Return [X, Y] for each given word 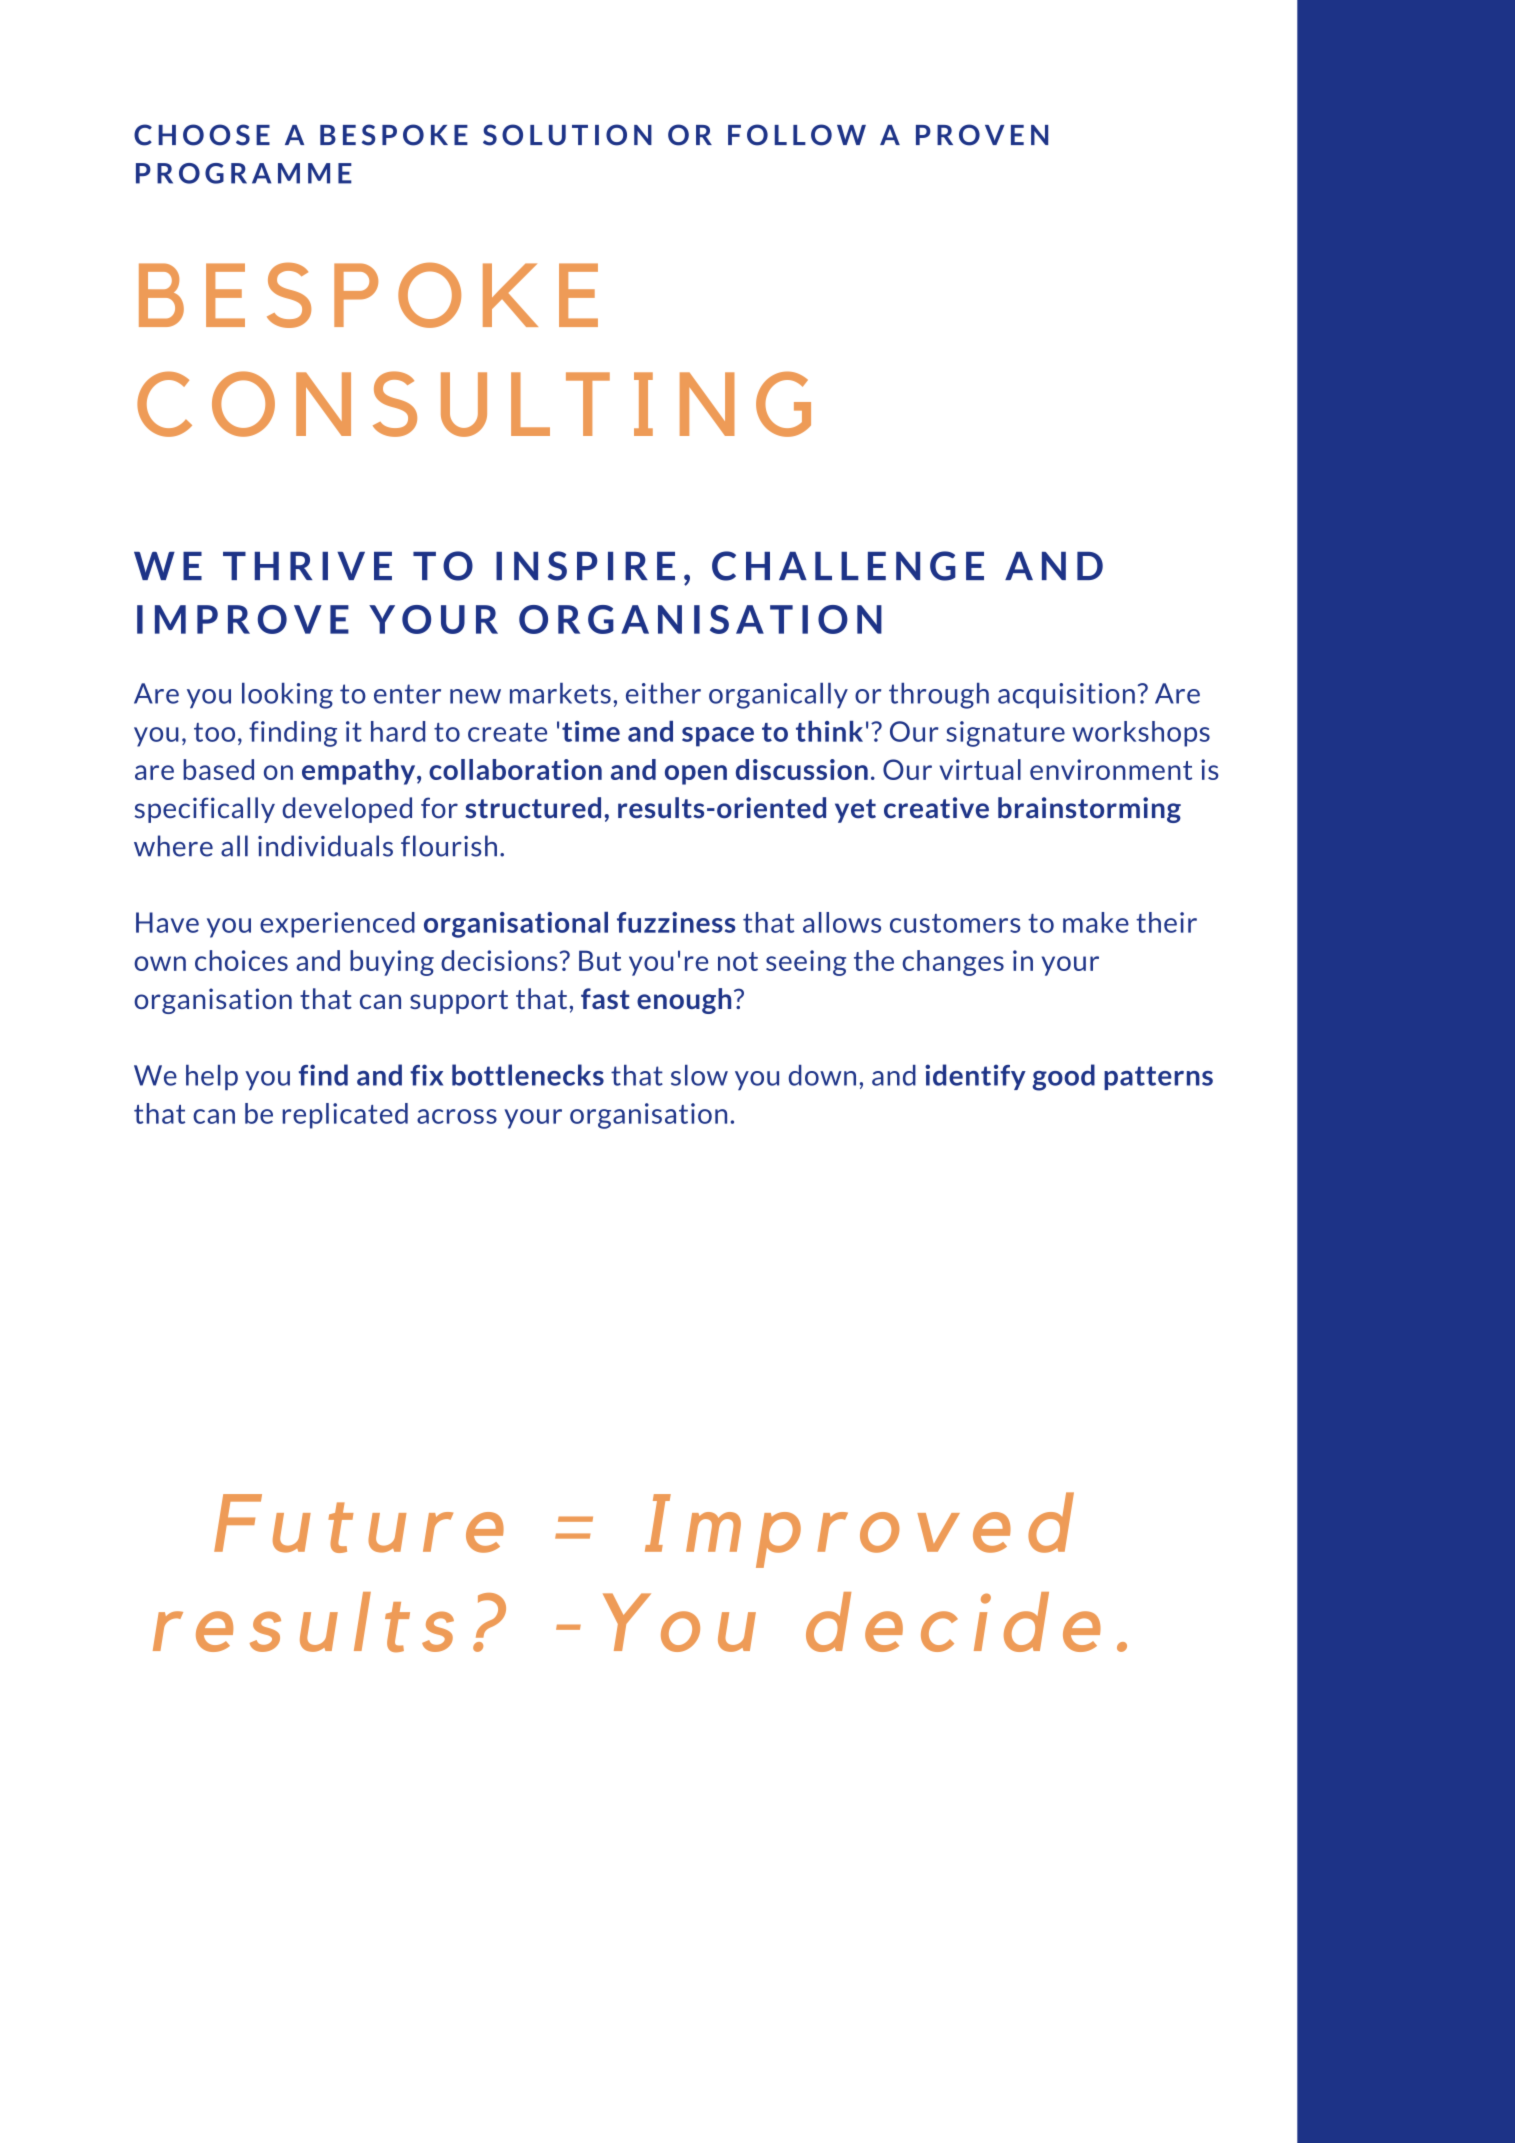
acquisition [1066, 695]
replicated [345, 1116]
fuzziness [676, 922]
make [1096, 922]
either [663, 693]
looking [287, 696]
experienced [337, 925]
